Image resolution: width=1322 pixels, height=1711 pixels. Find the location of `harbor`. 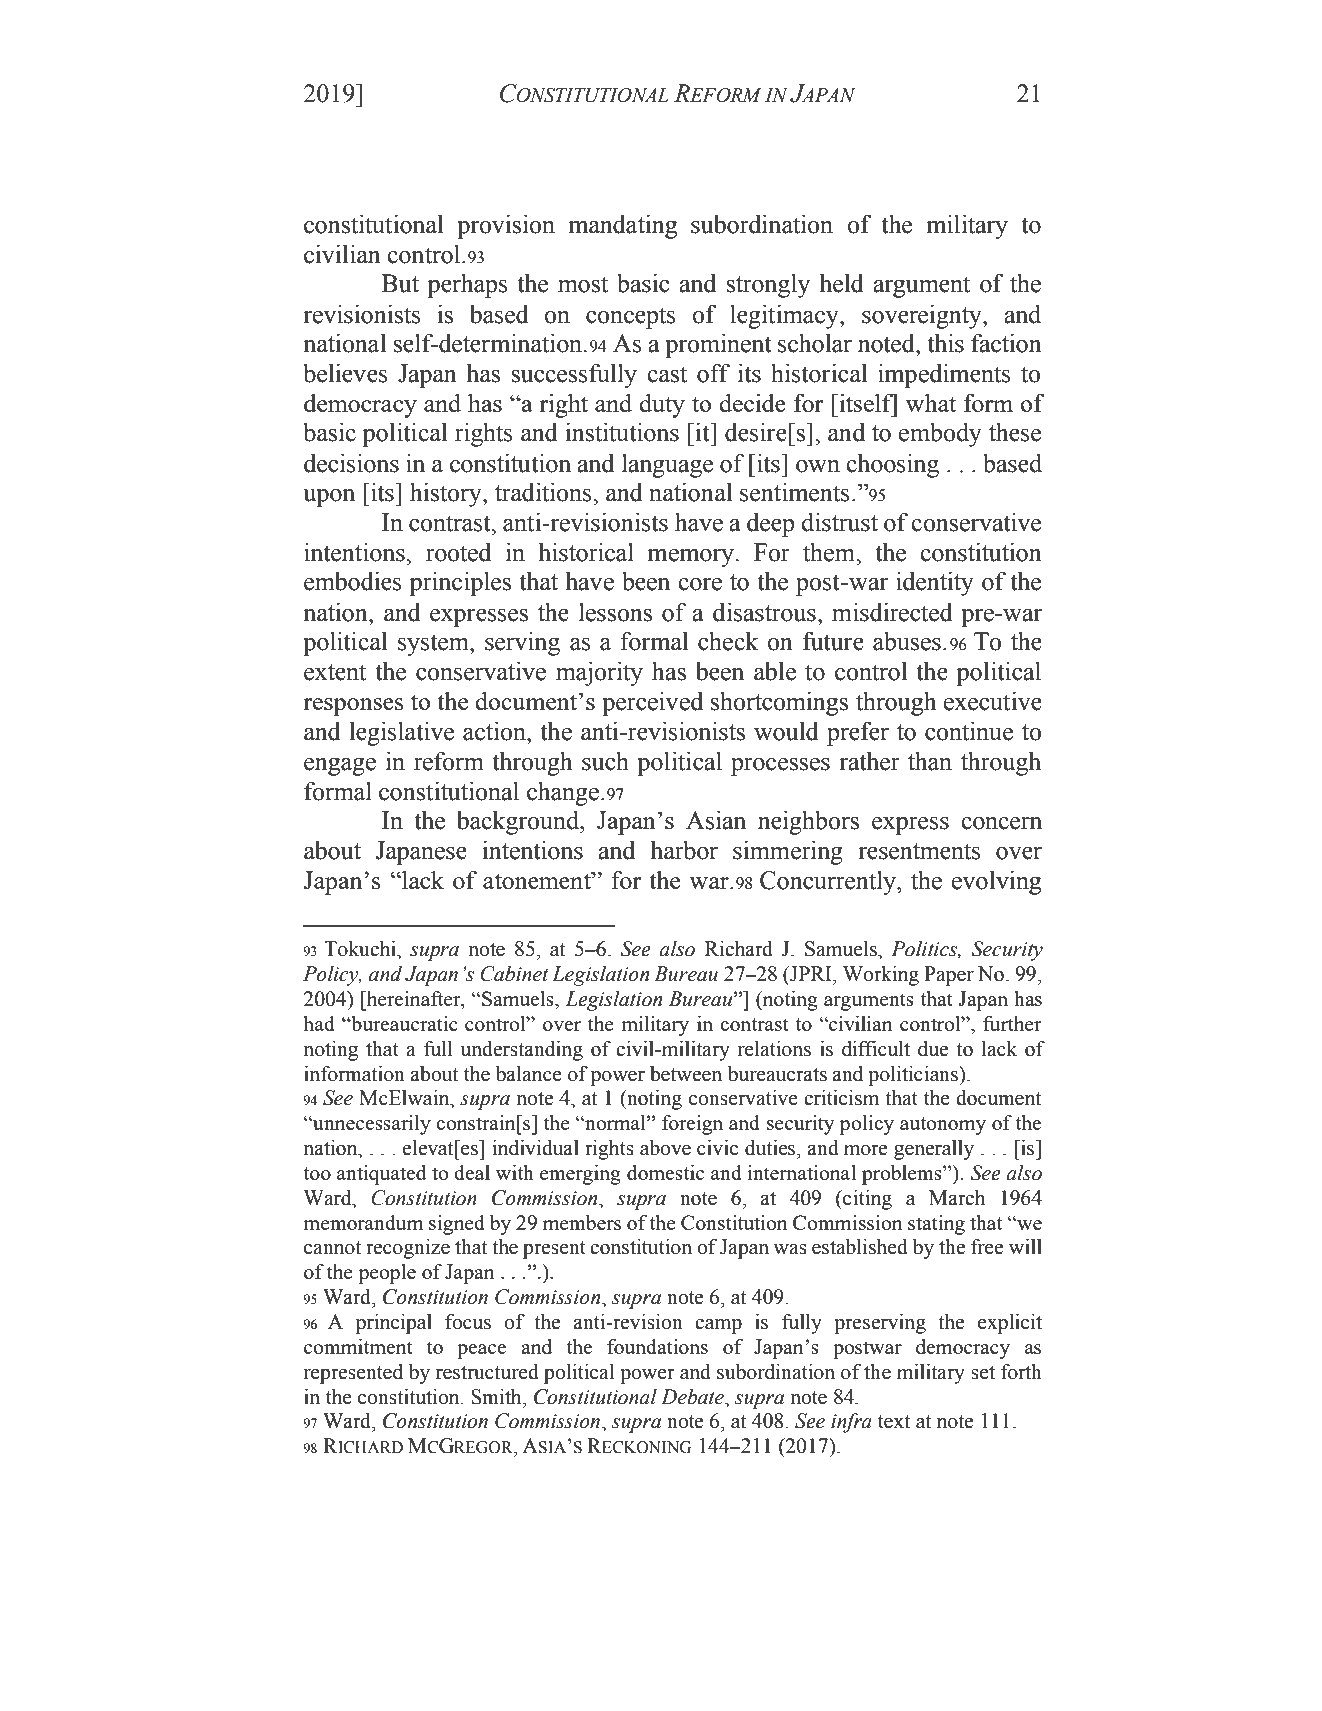

harbor is located at coordinates (684, 850).
